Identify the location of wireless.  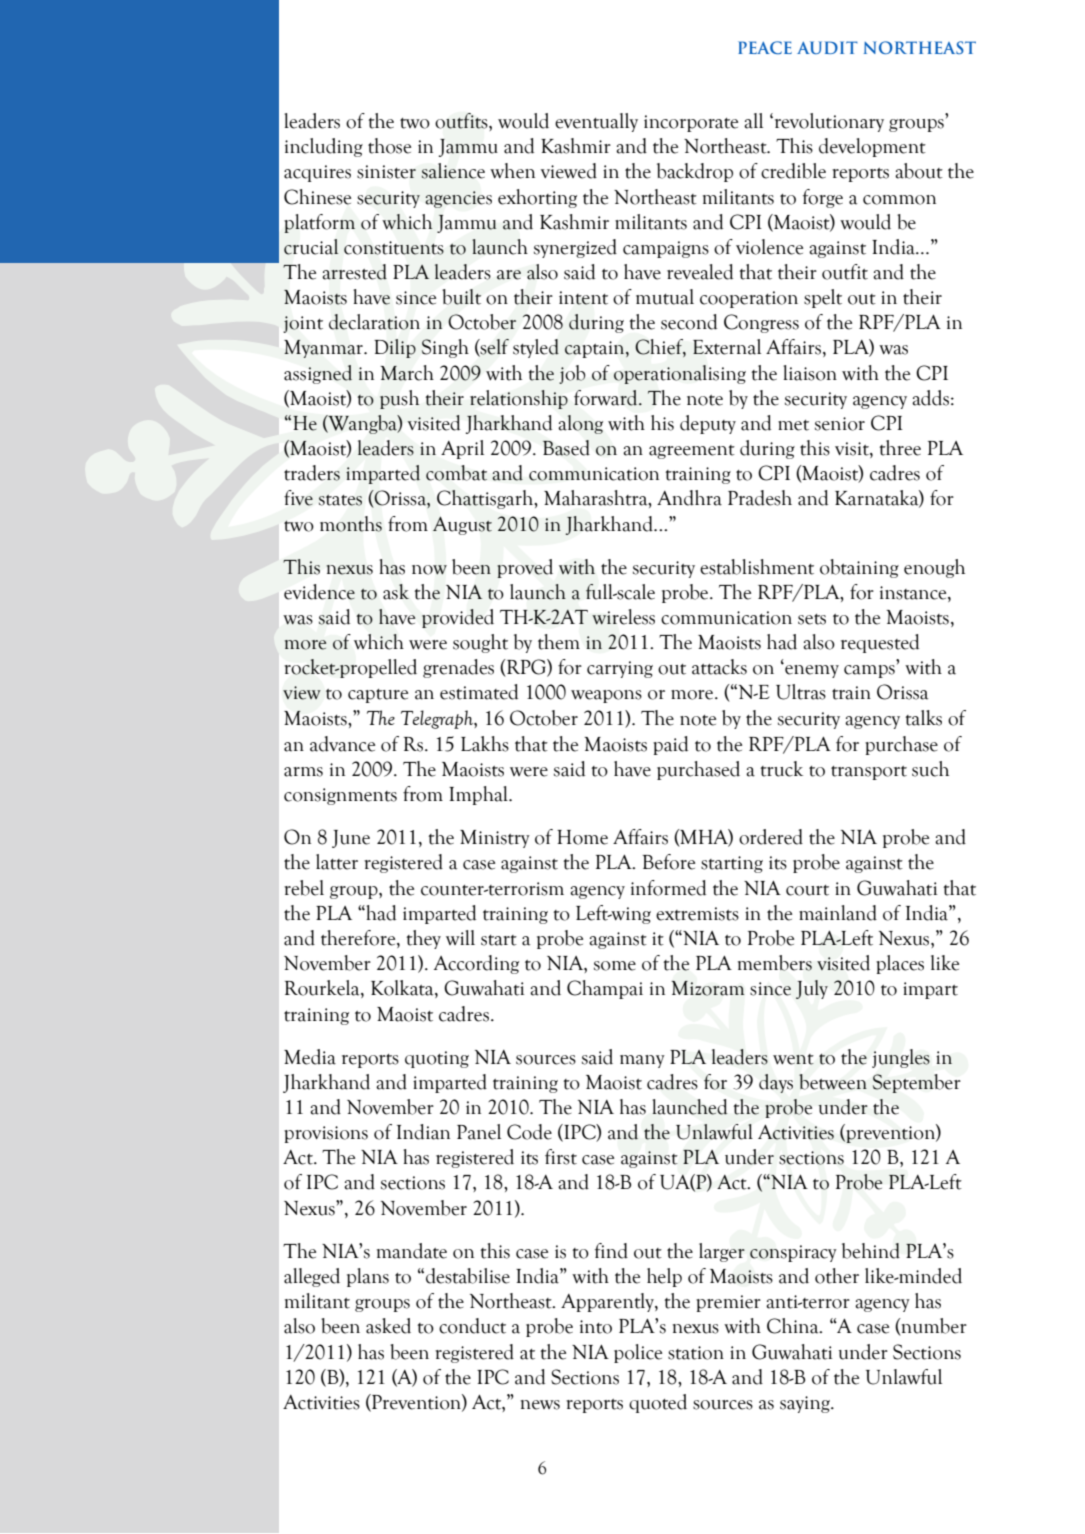
(623, 617).
